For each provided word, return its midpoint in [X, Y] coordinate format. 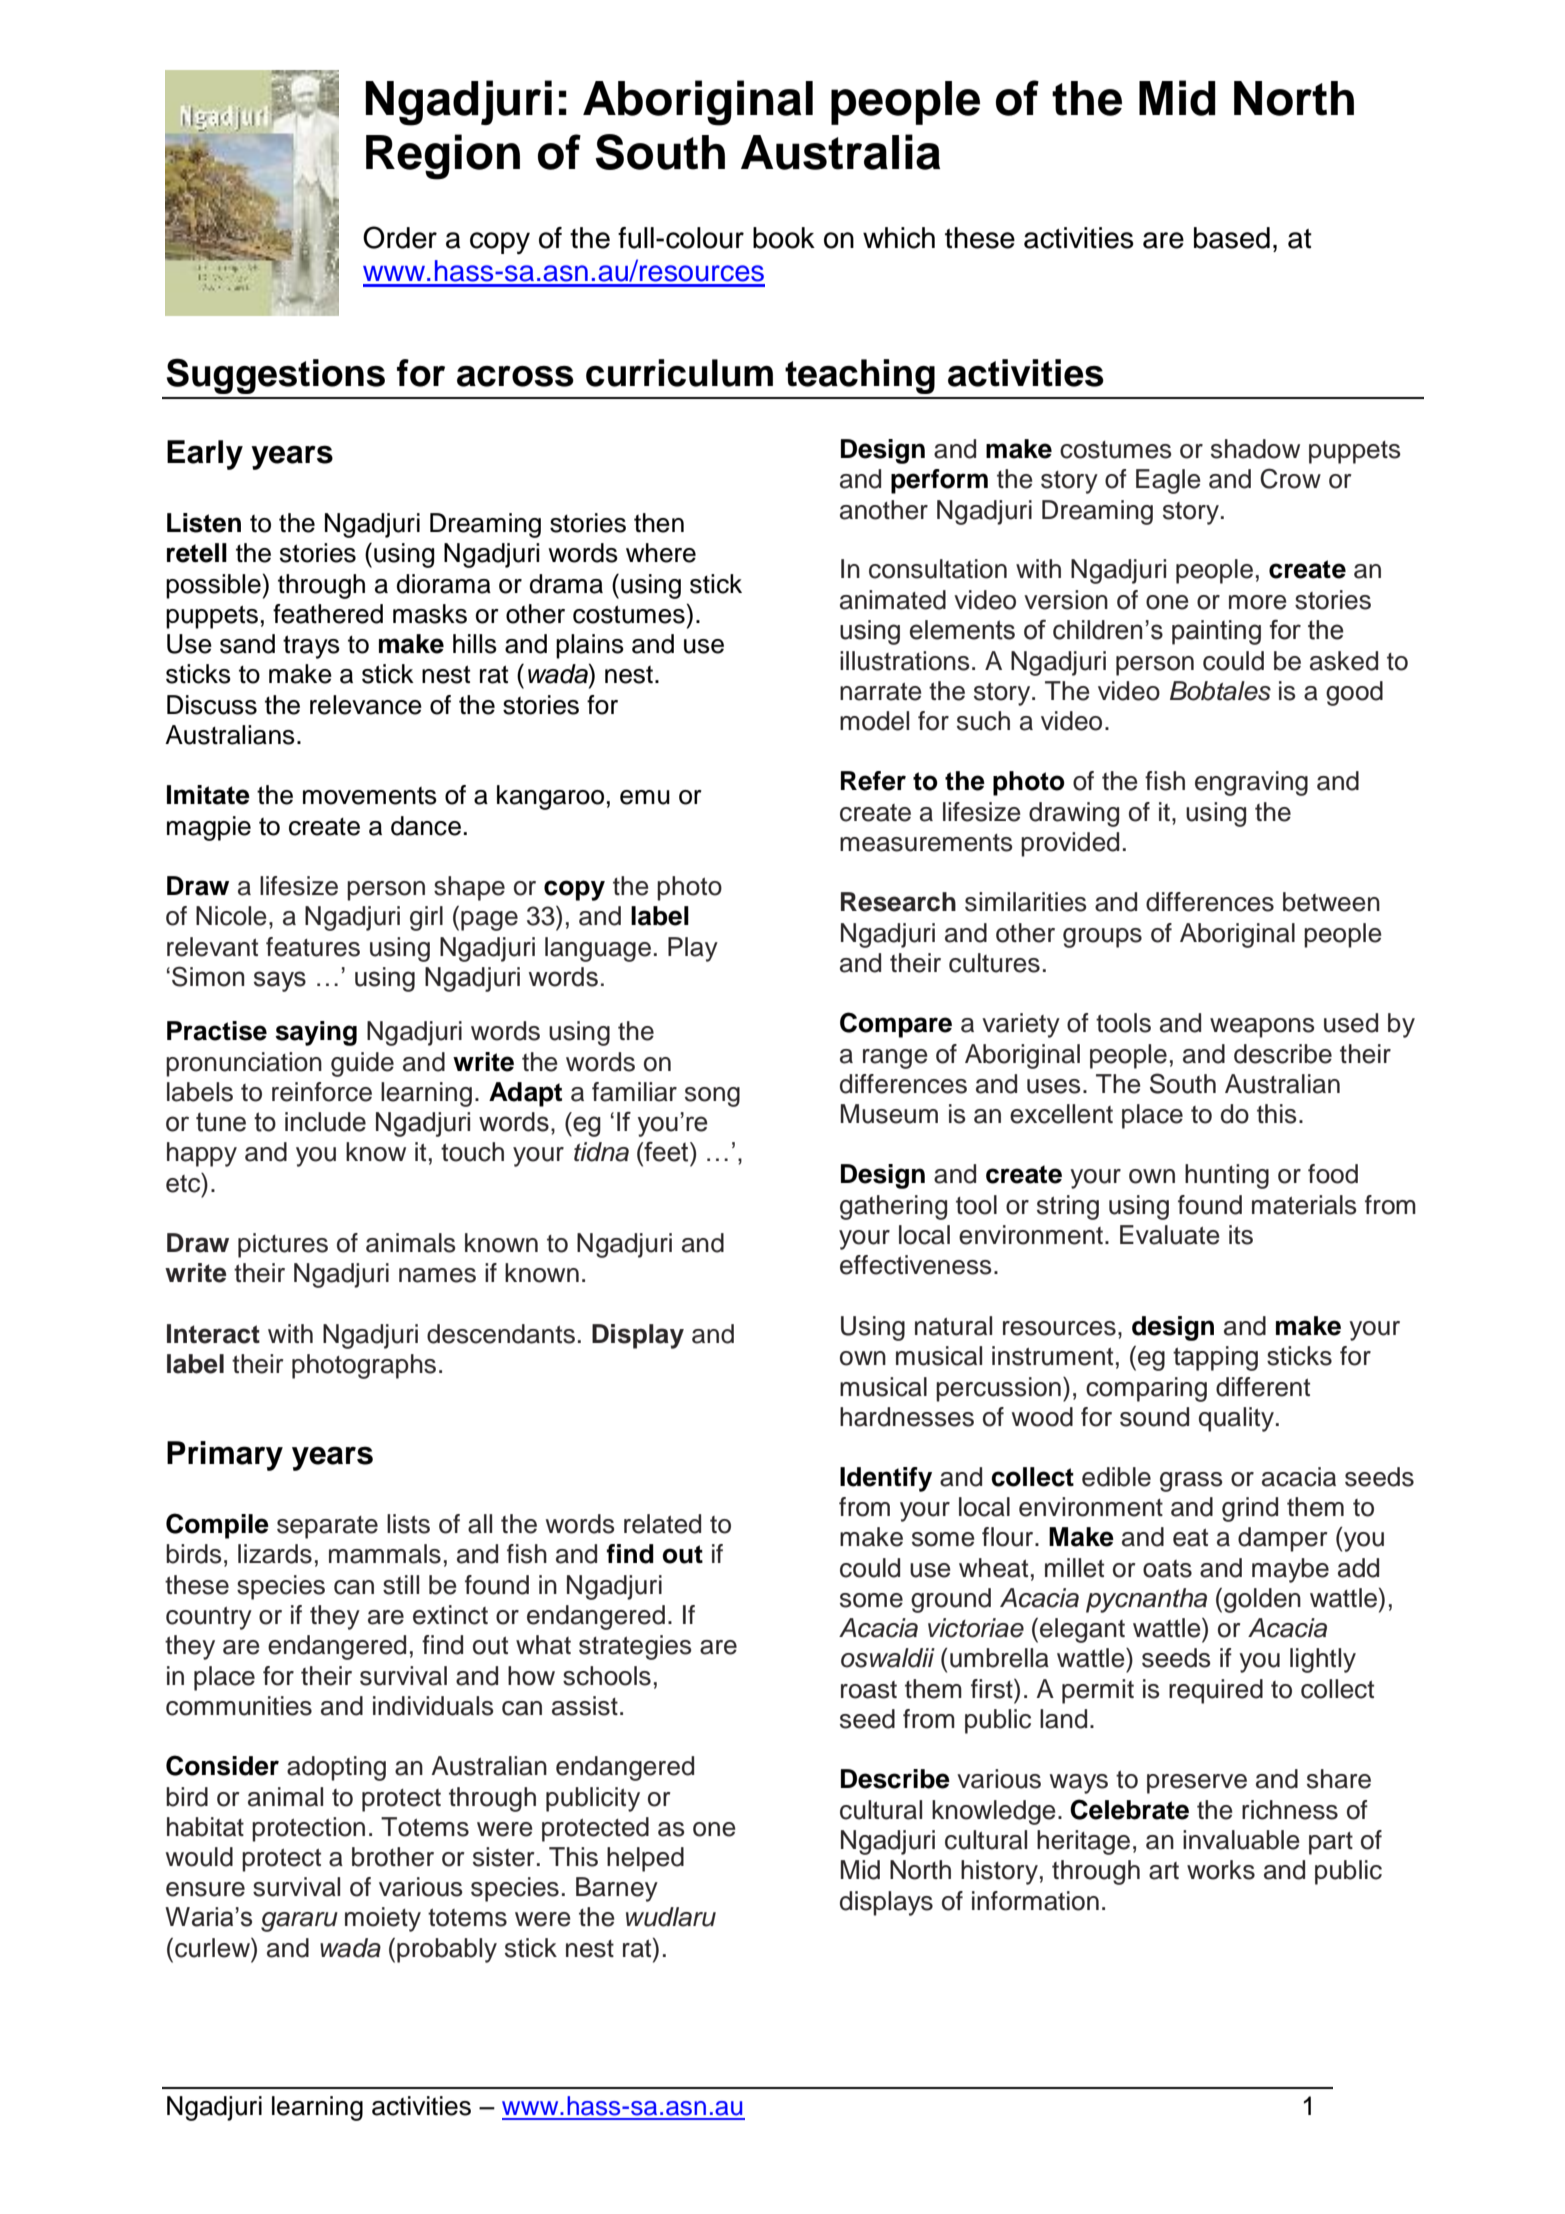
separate [327, 1527]
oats [1167, 1569]
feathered [328, 614]
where [661, 553]
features [313, 947]
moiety [383, 1919]
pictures [283, 1245]
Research [898, 902]
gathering [893, 1207]
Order [400, 237]
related [662, 1524]
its [1241, 1235]
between [1331, 902]
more [1258, 602]
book [784, 238]
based [1232, 238]
